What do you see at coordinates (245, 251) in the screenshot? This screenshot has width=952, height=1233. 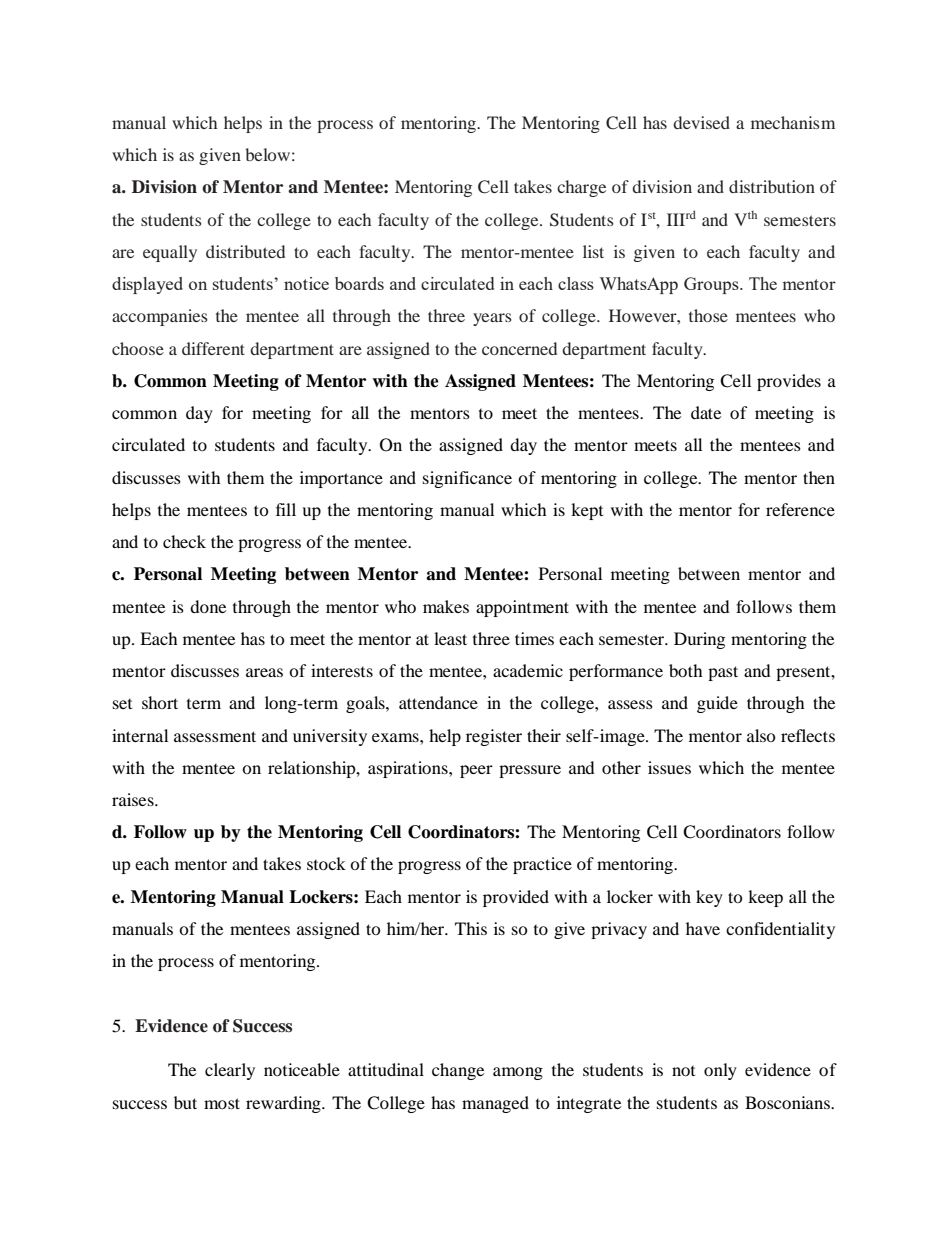 I see `distributed` at bounding box center [245, 251].
